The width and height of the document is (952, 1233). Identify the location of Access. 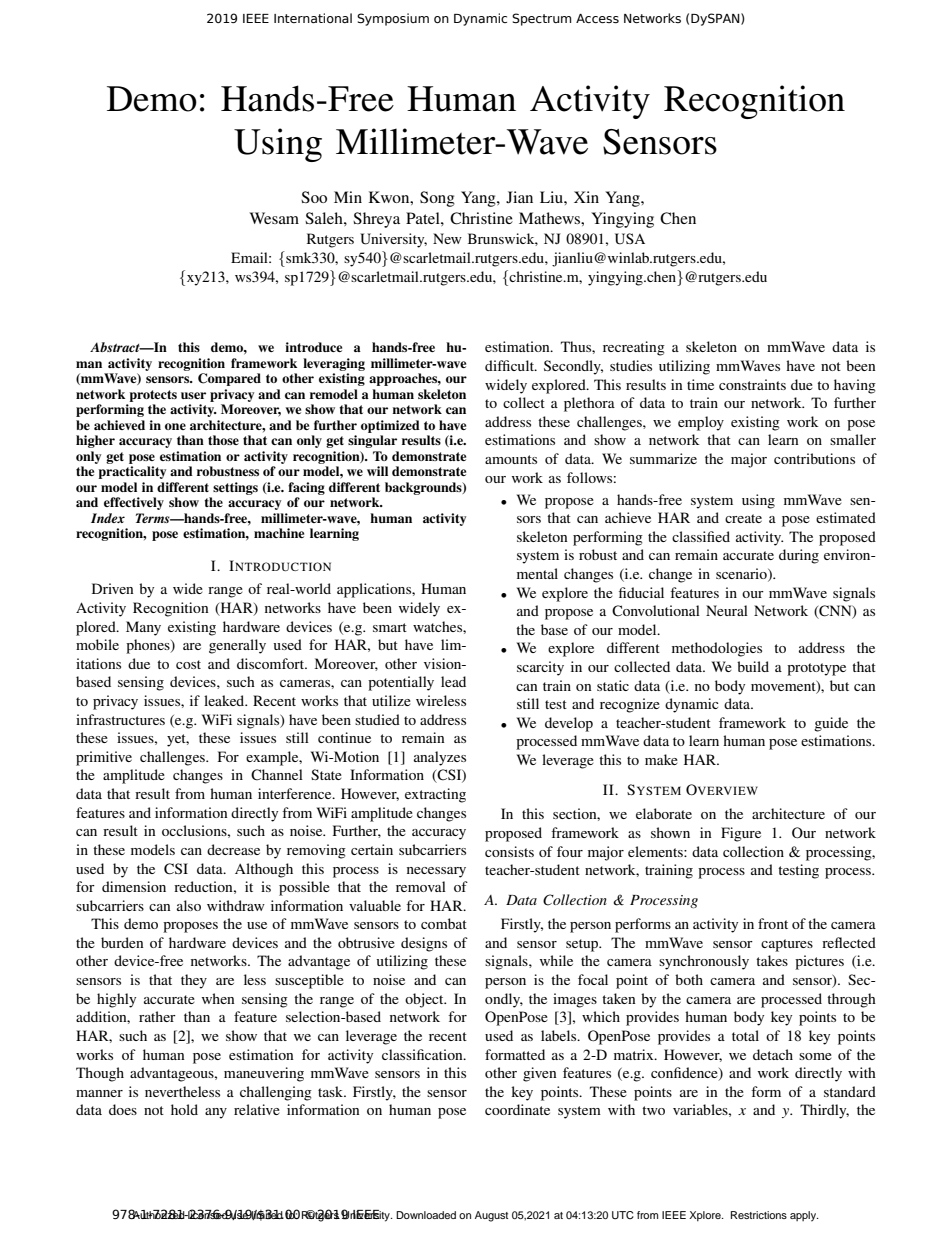
(597, 18).
